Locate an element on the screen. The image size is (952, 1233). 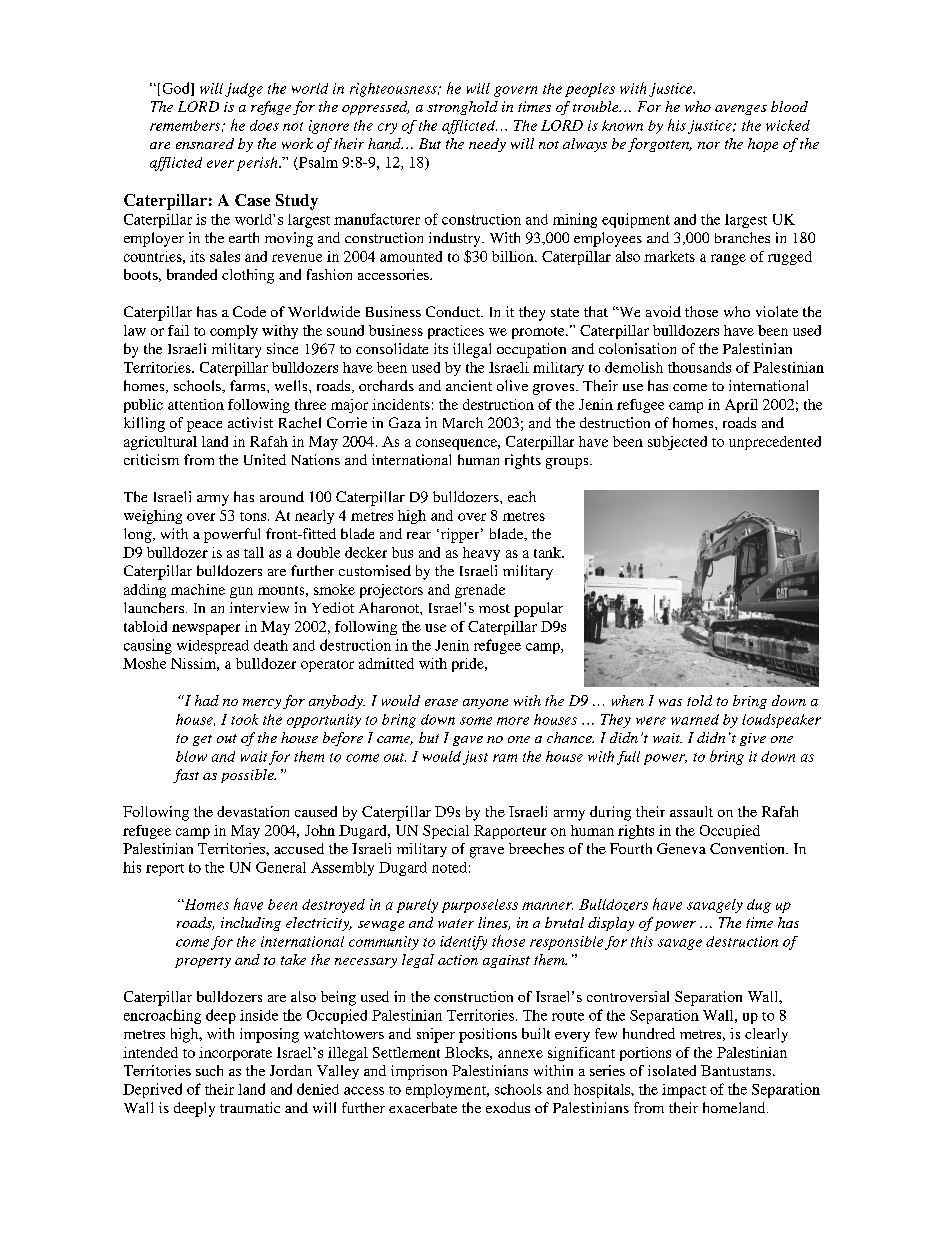
thousands is located at coordinates (699, 367).
